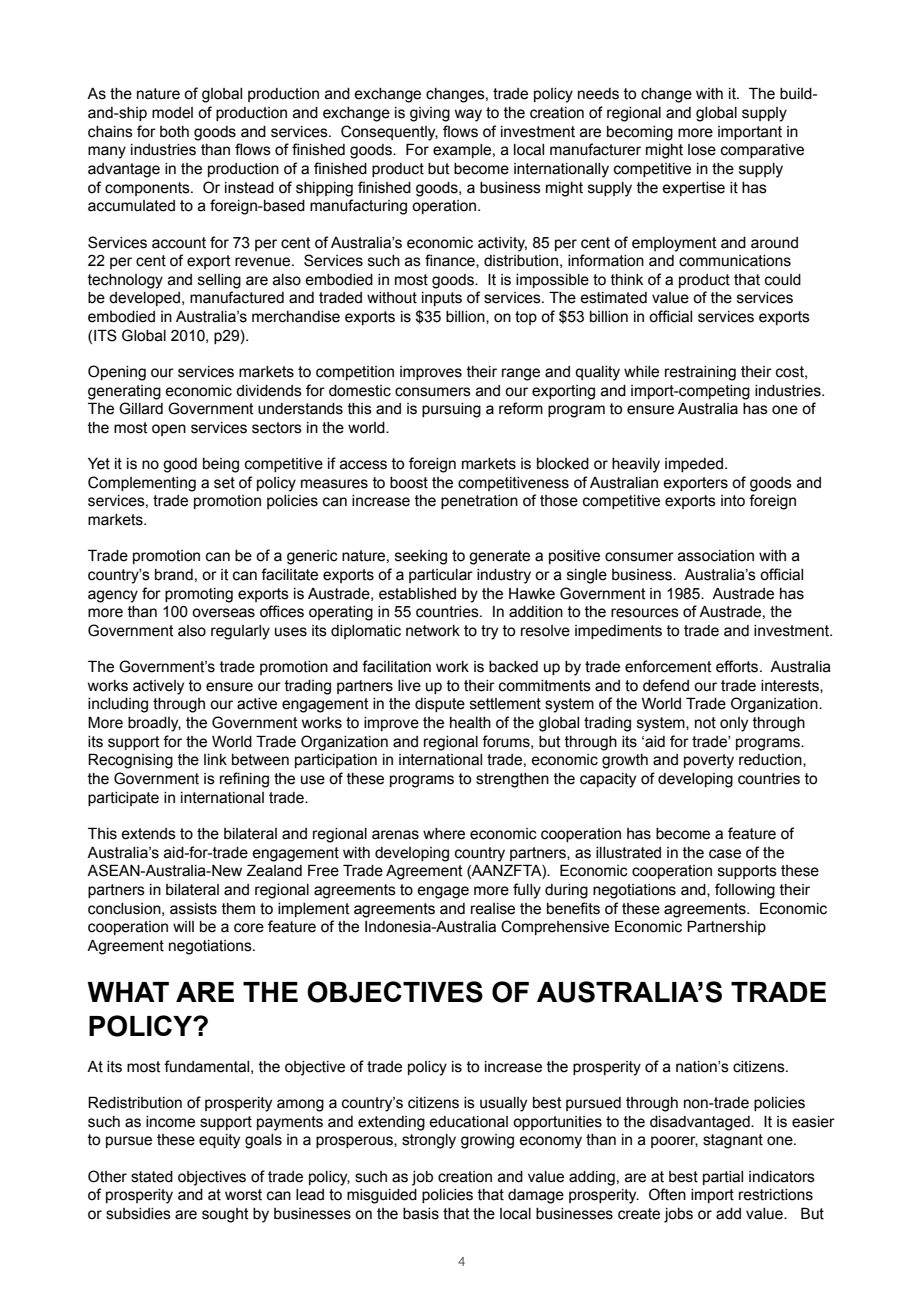 This image has height=1308, width=924. I want to click on case, so click(725, 854).
